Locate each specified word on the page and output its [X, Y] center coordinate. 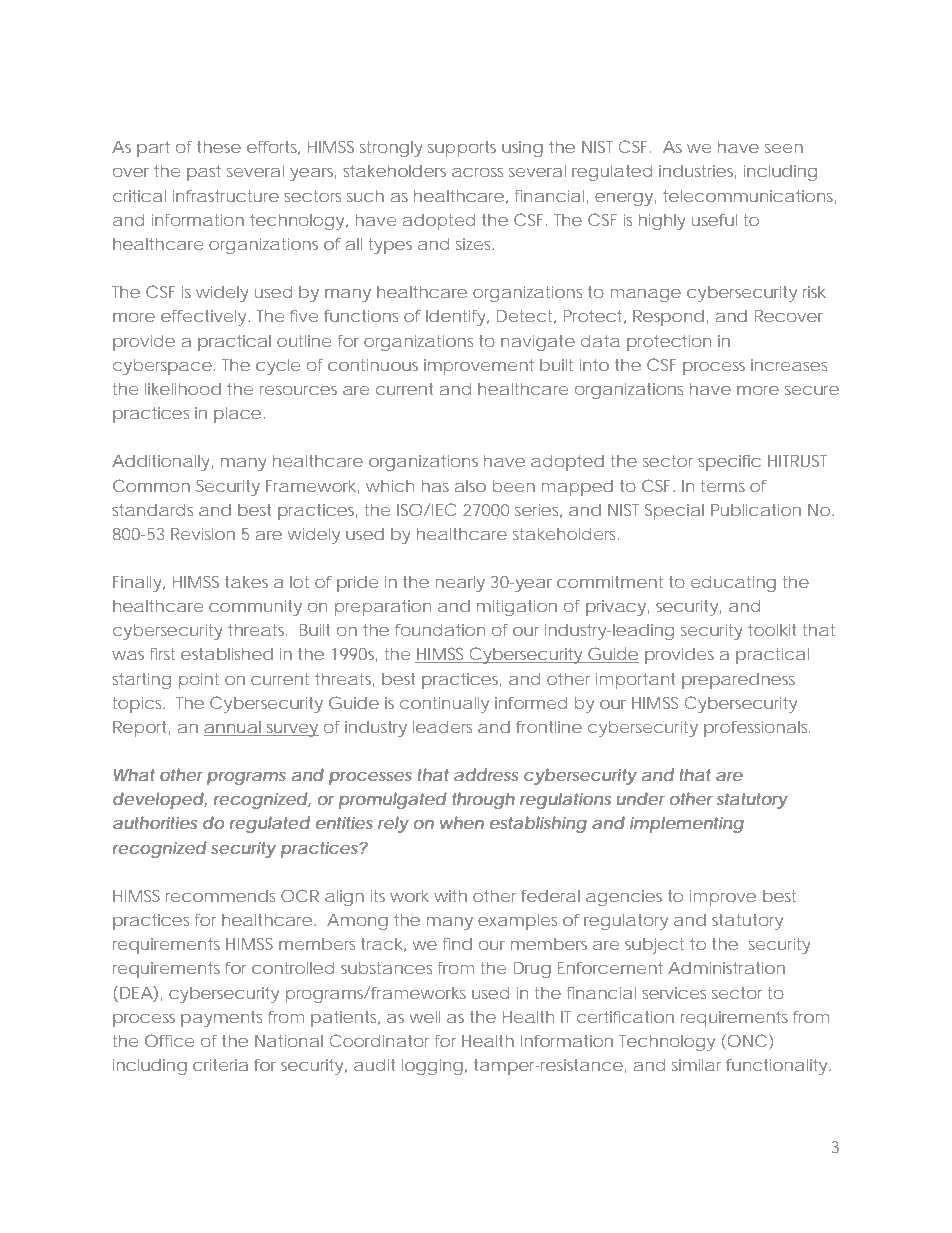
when [462, 822]
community [255, 608]
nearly [460, 584]
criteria [220, 1065]
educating [733, 583]
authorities [155, 822]
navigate [538, 343]
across [477, 172]
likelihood [183, 389]
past [204, 173]
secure [812, 390]
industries [698, 172]
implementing [687, 824]
